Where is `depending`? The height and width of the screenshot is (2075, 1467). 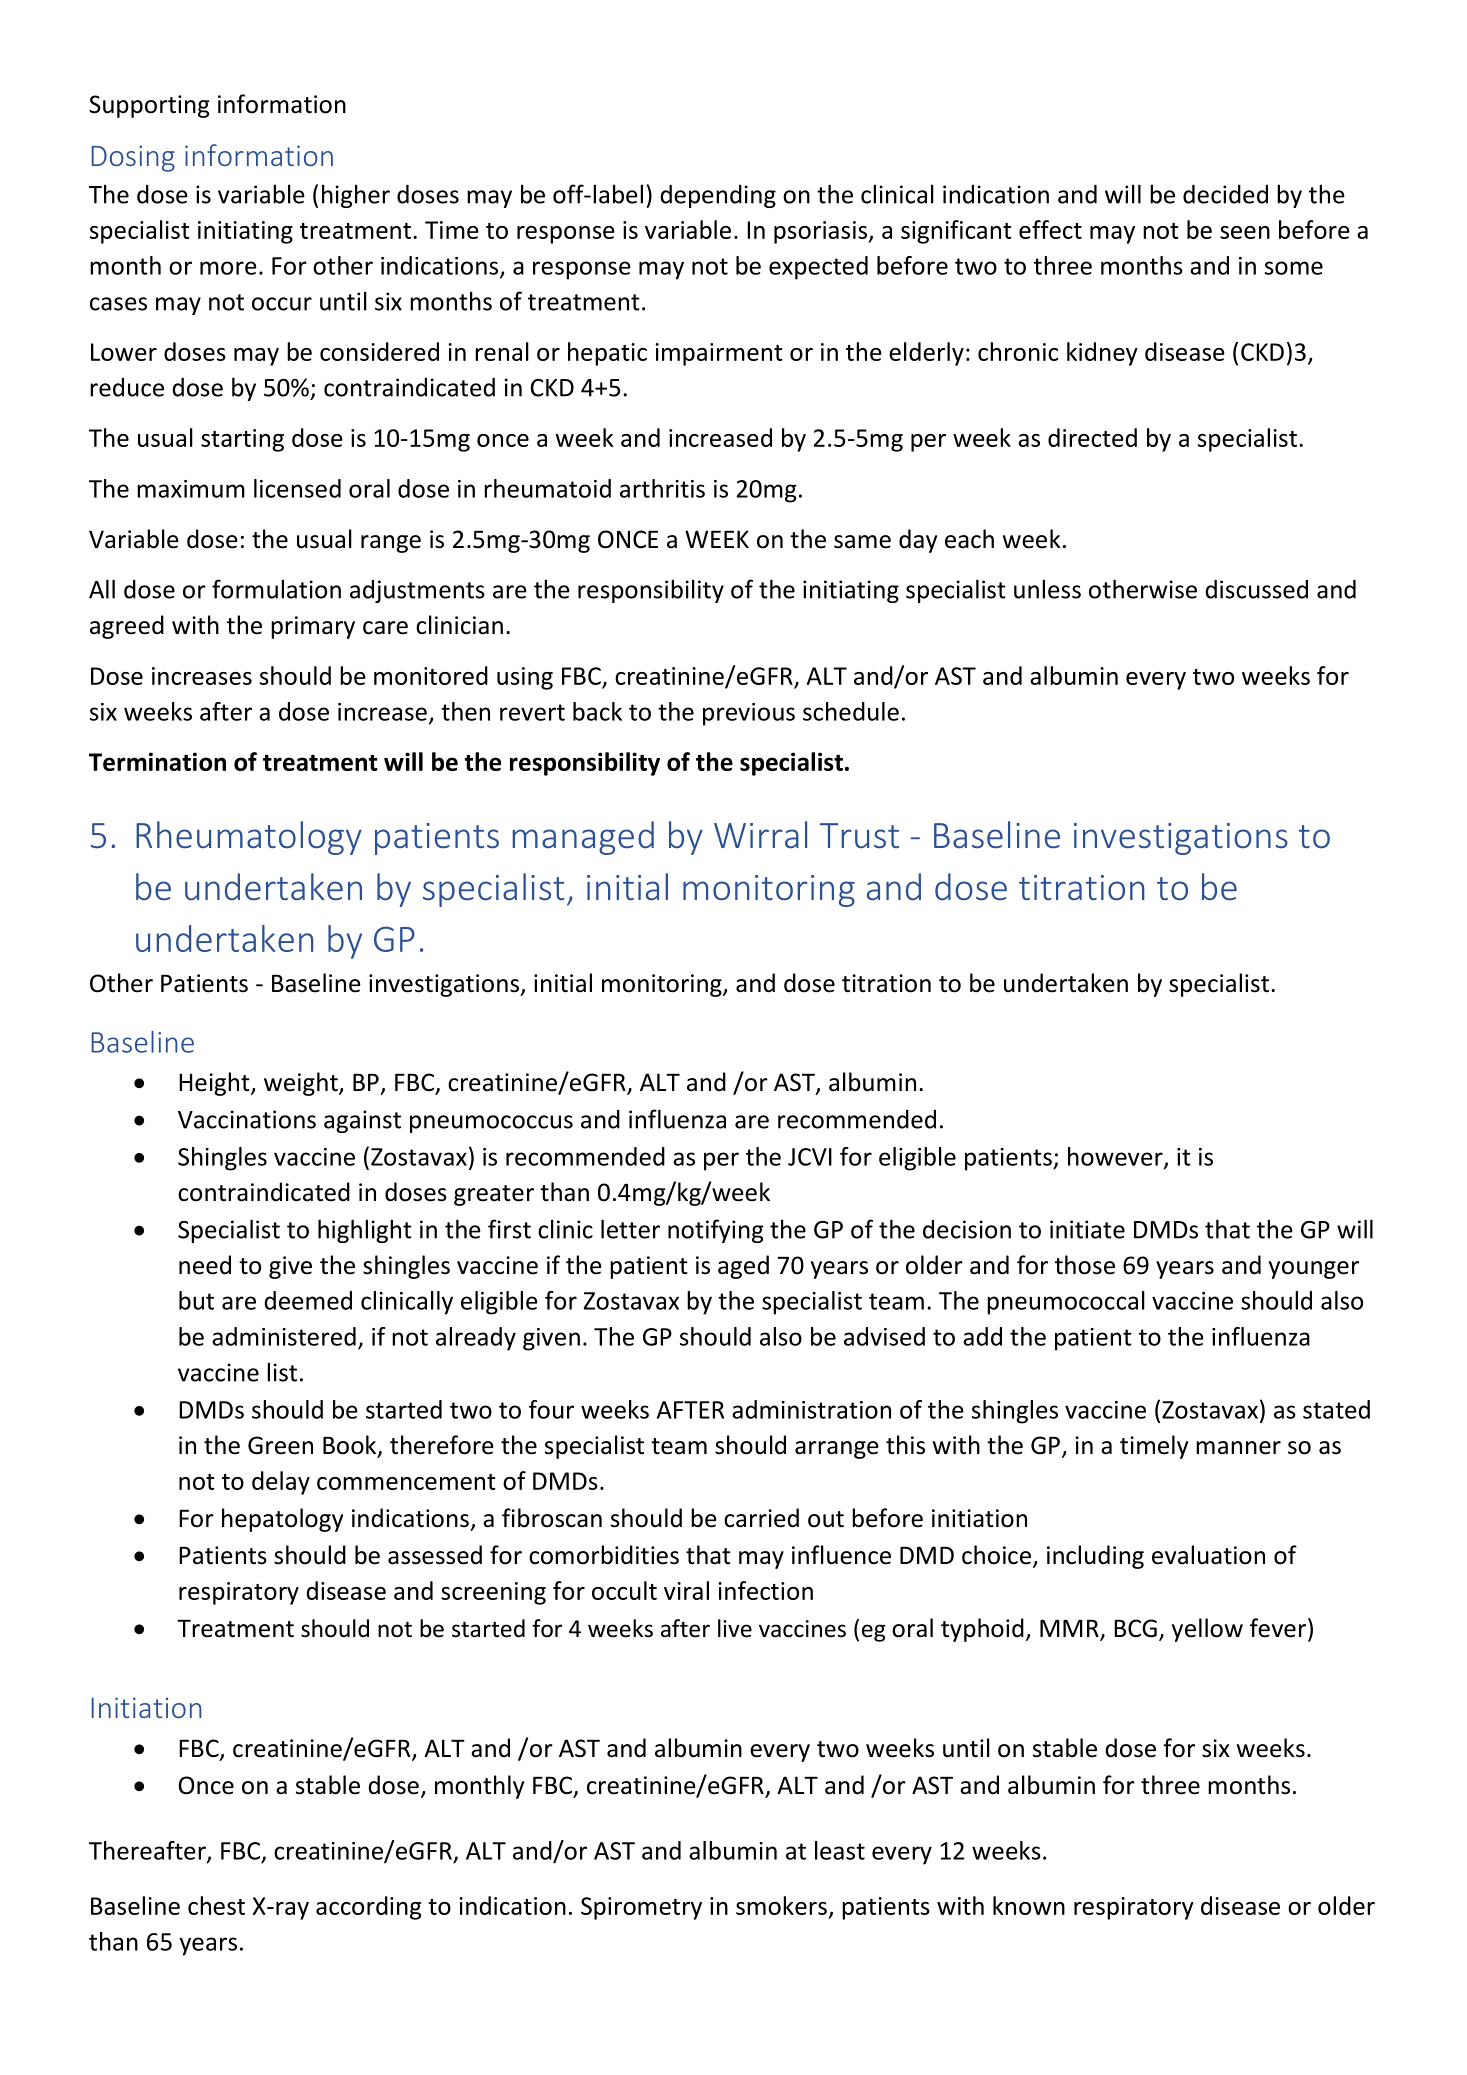 depending is located at coordinates (718, 196).
